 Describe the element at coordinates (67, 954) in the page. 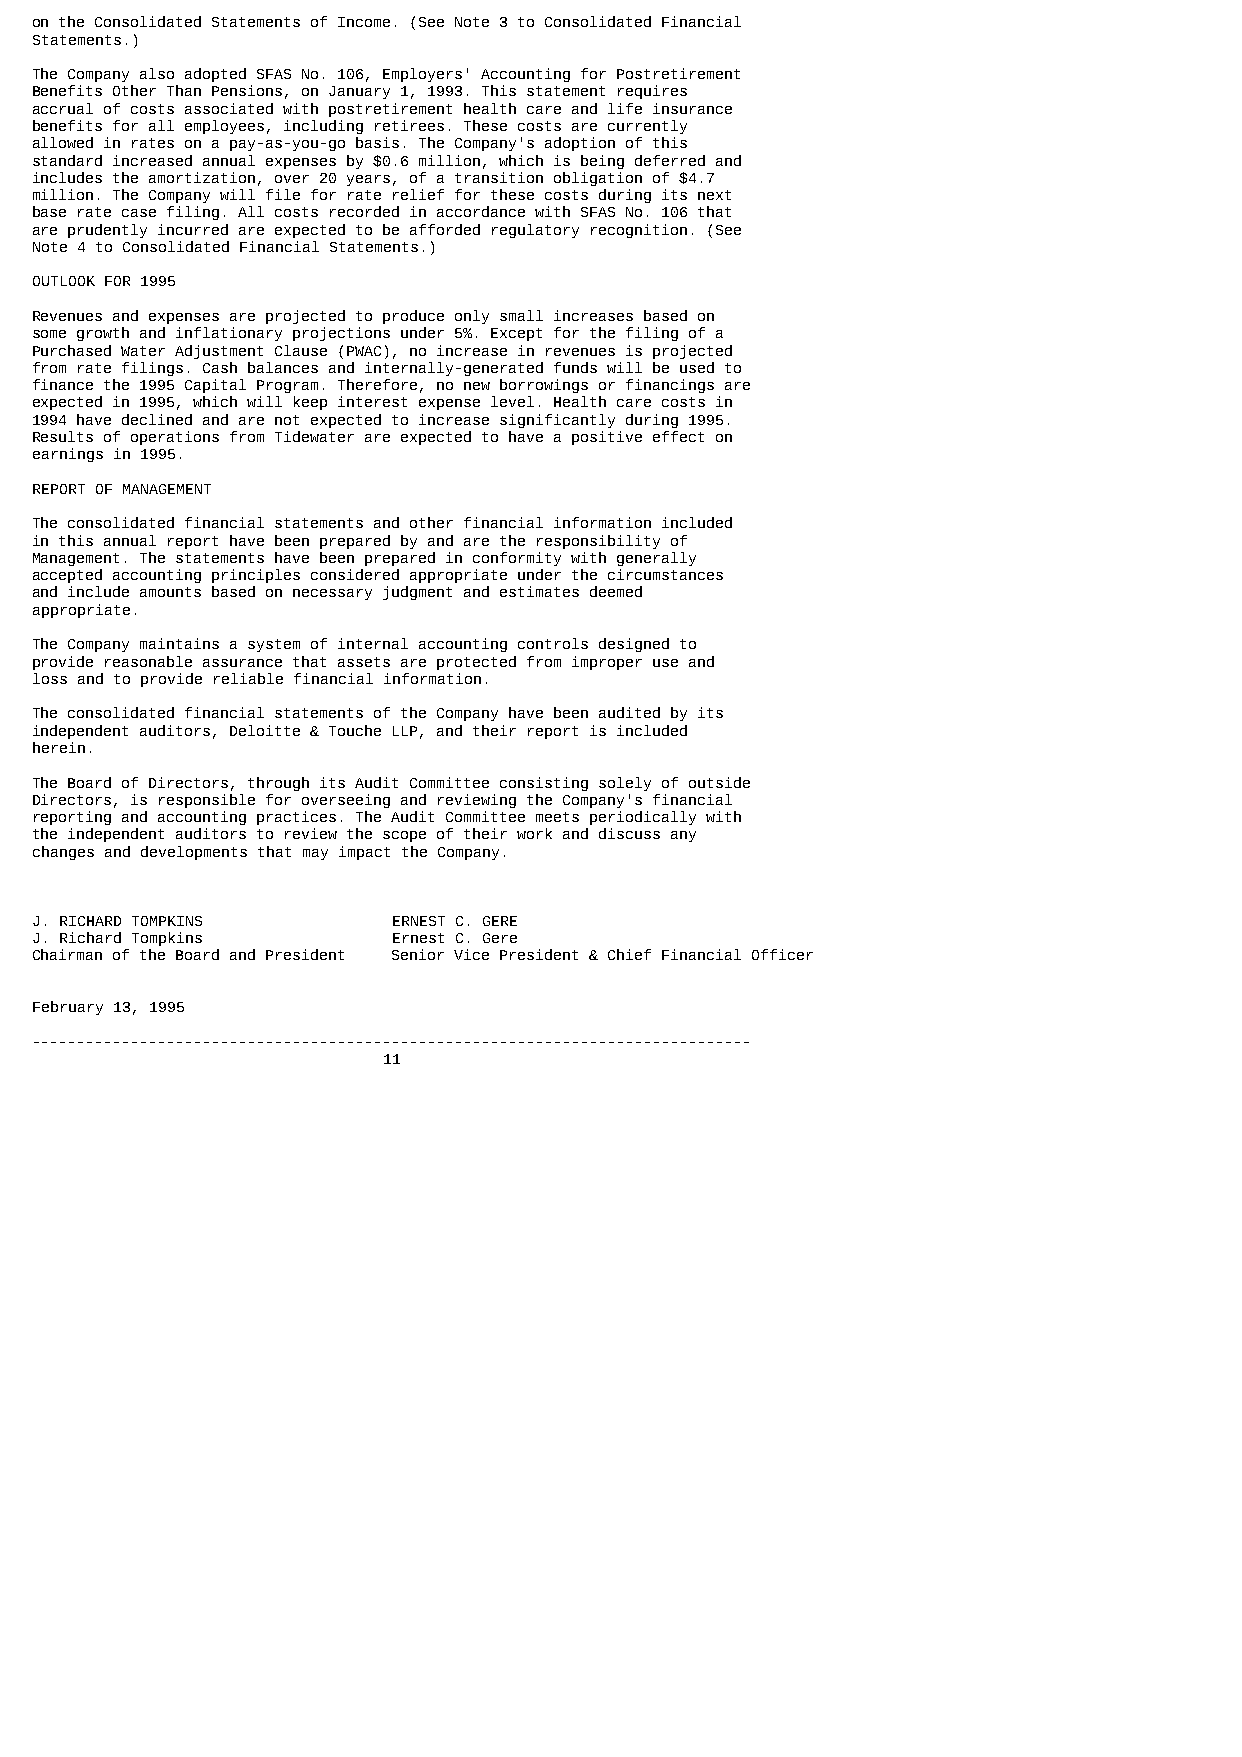

I see `Chairman` at that location.
